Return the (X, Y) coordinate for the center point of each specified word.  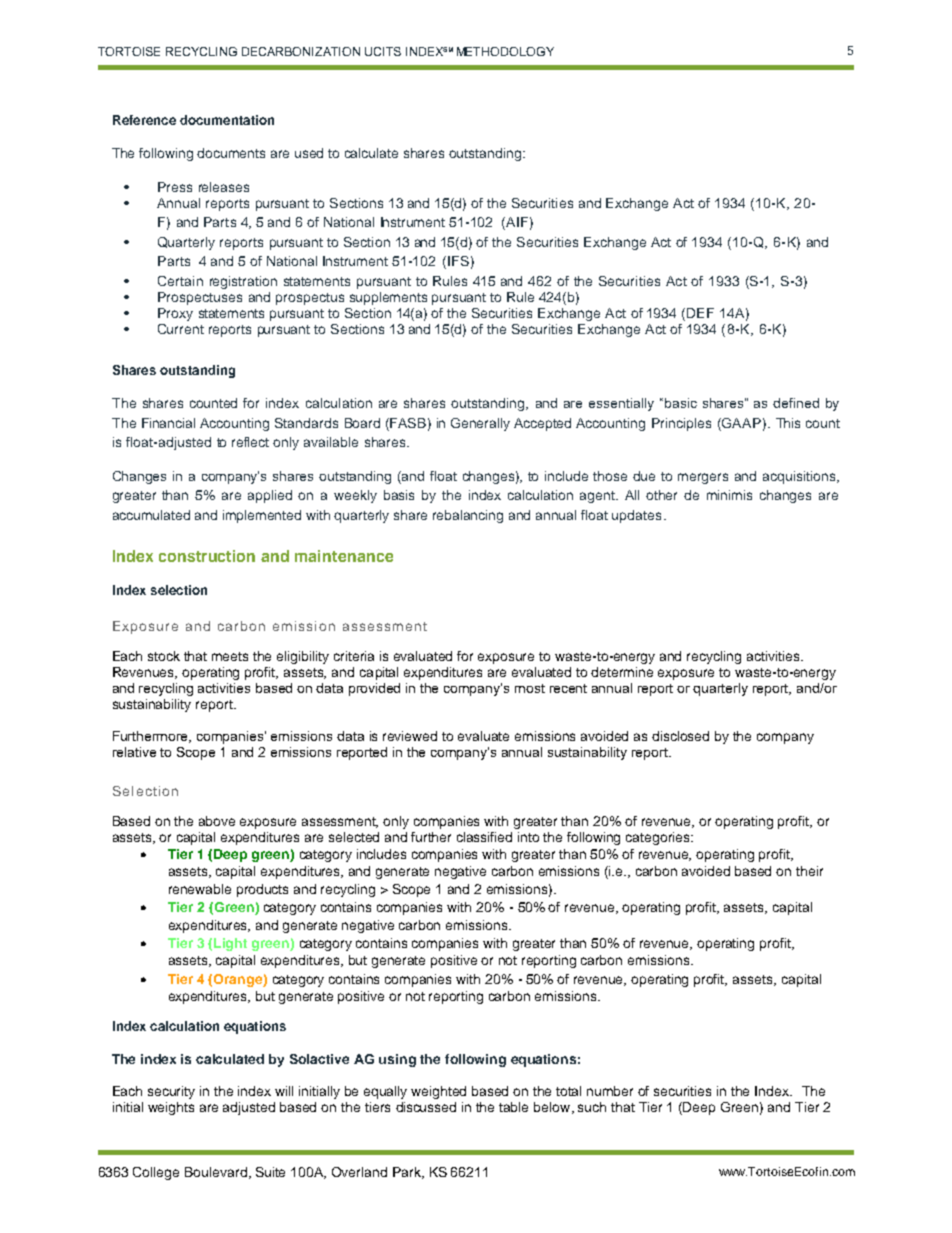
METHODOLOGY (505, 51)
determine (622, 672)
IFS (458, 261)
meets (230, 656)
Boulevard (216, 1172)
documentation (227, 120)
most (530, 688)
